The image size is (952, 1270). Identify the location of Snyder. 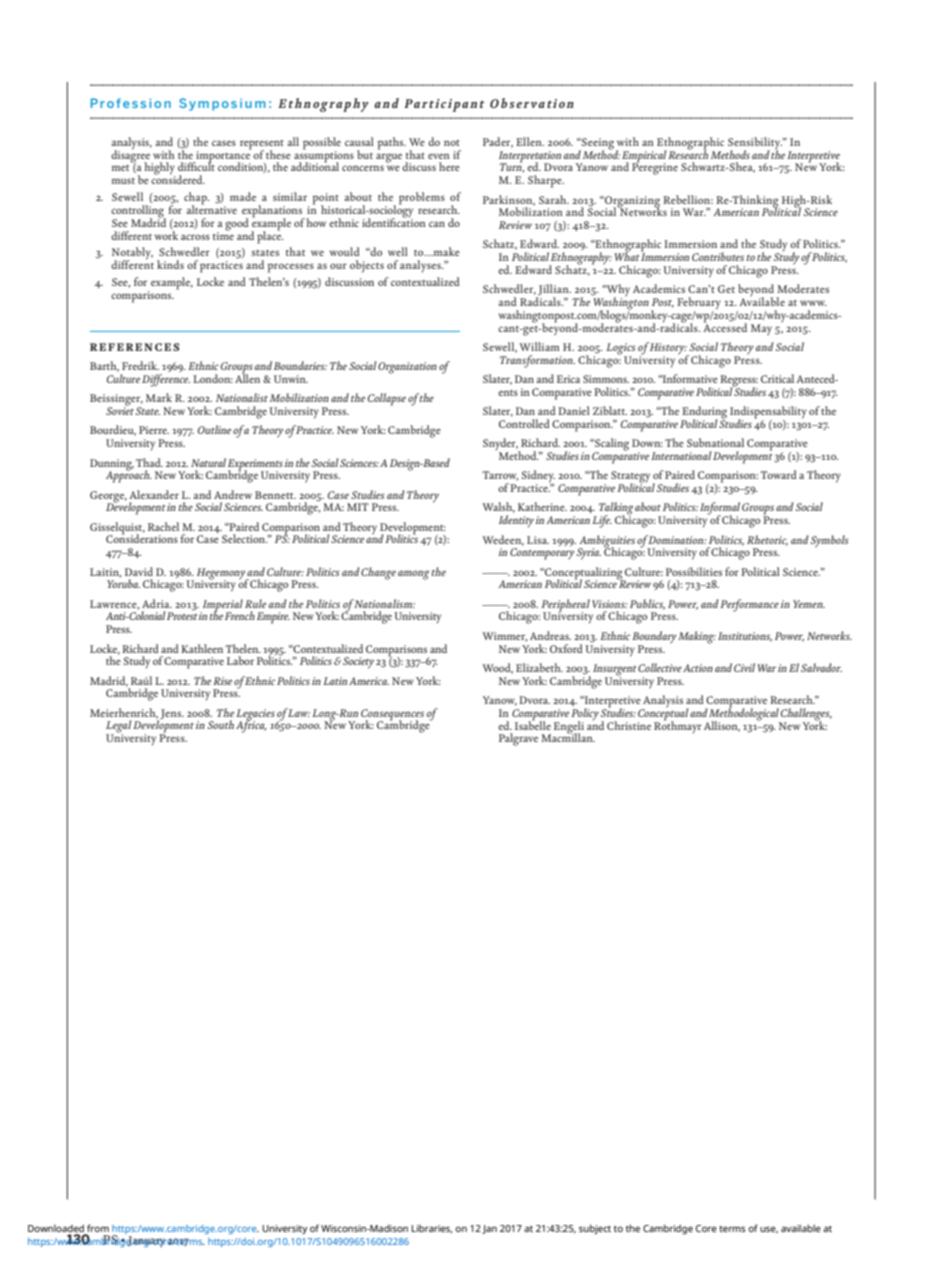
(500, 445).
